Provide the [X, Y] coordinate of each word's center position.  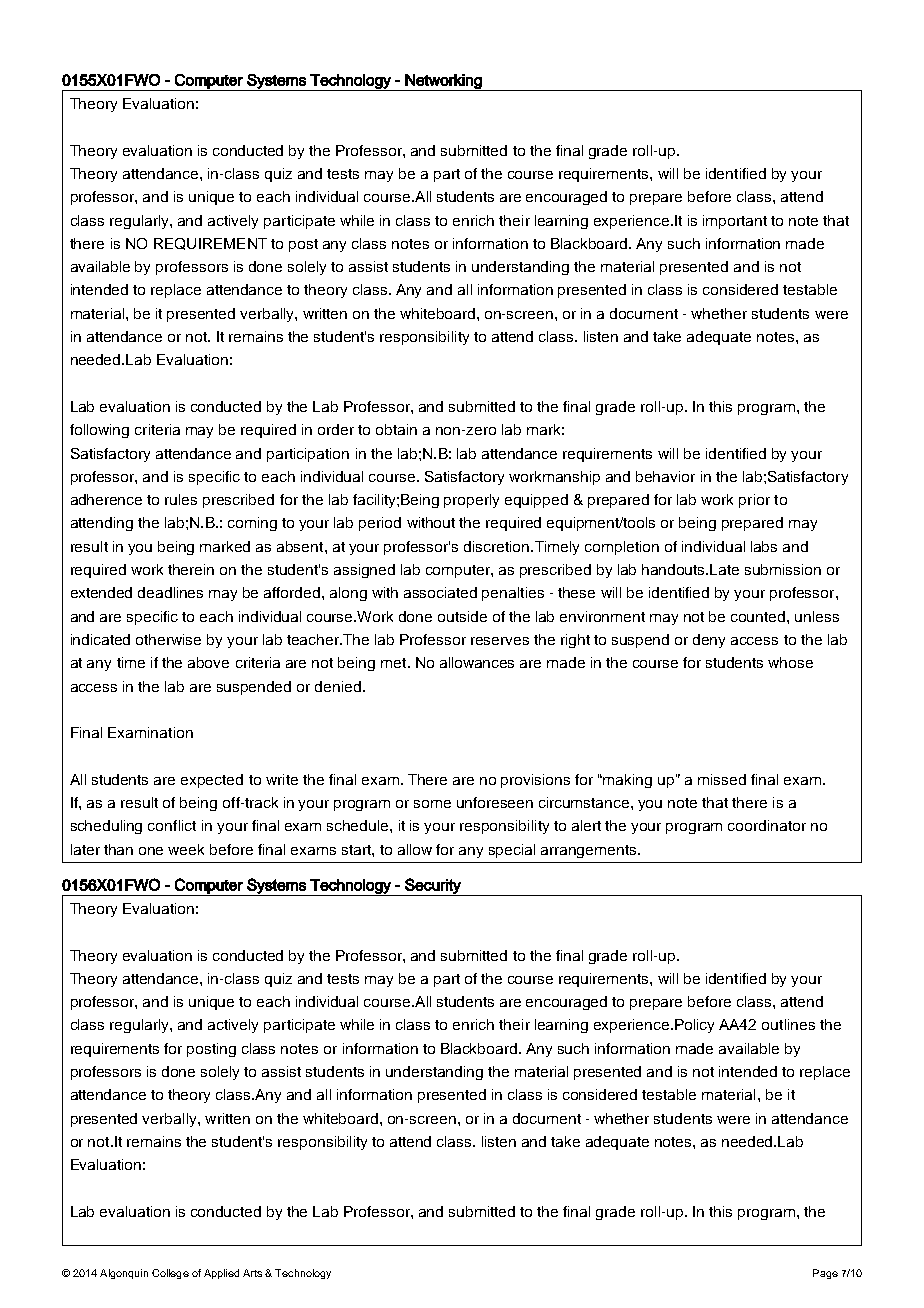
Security [433, 887]
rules [181, 499]
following [99, 431]
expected [212, 781]
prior [754, 501]
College [170, 1274]
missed [722, 779]
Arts [252, 1273]
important [735, 222]
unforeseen [495, 802]
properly [471, 501]
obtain [396, 429]
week [186, 849]
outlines [788, 1024]
